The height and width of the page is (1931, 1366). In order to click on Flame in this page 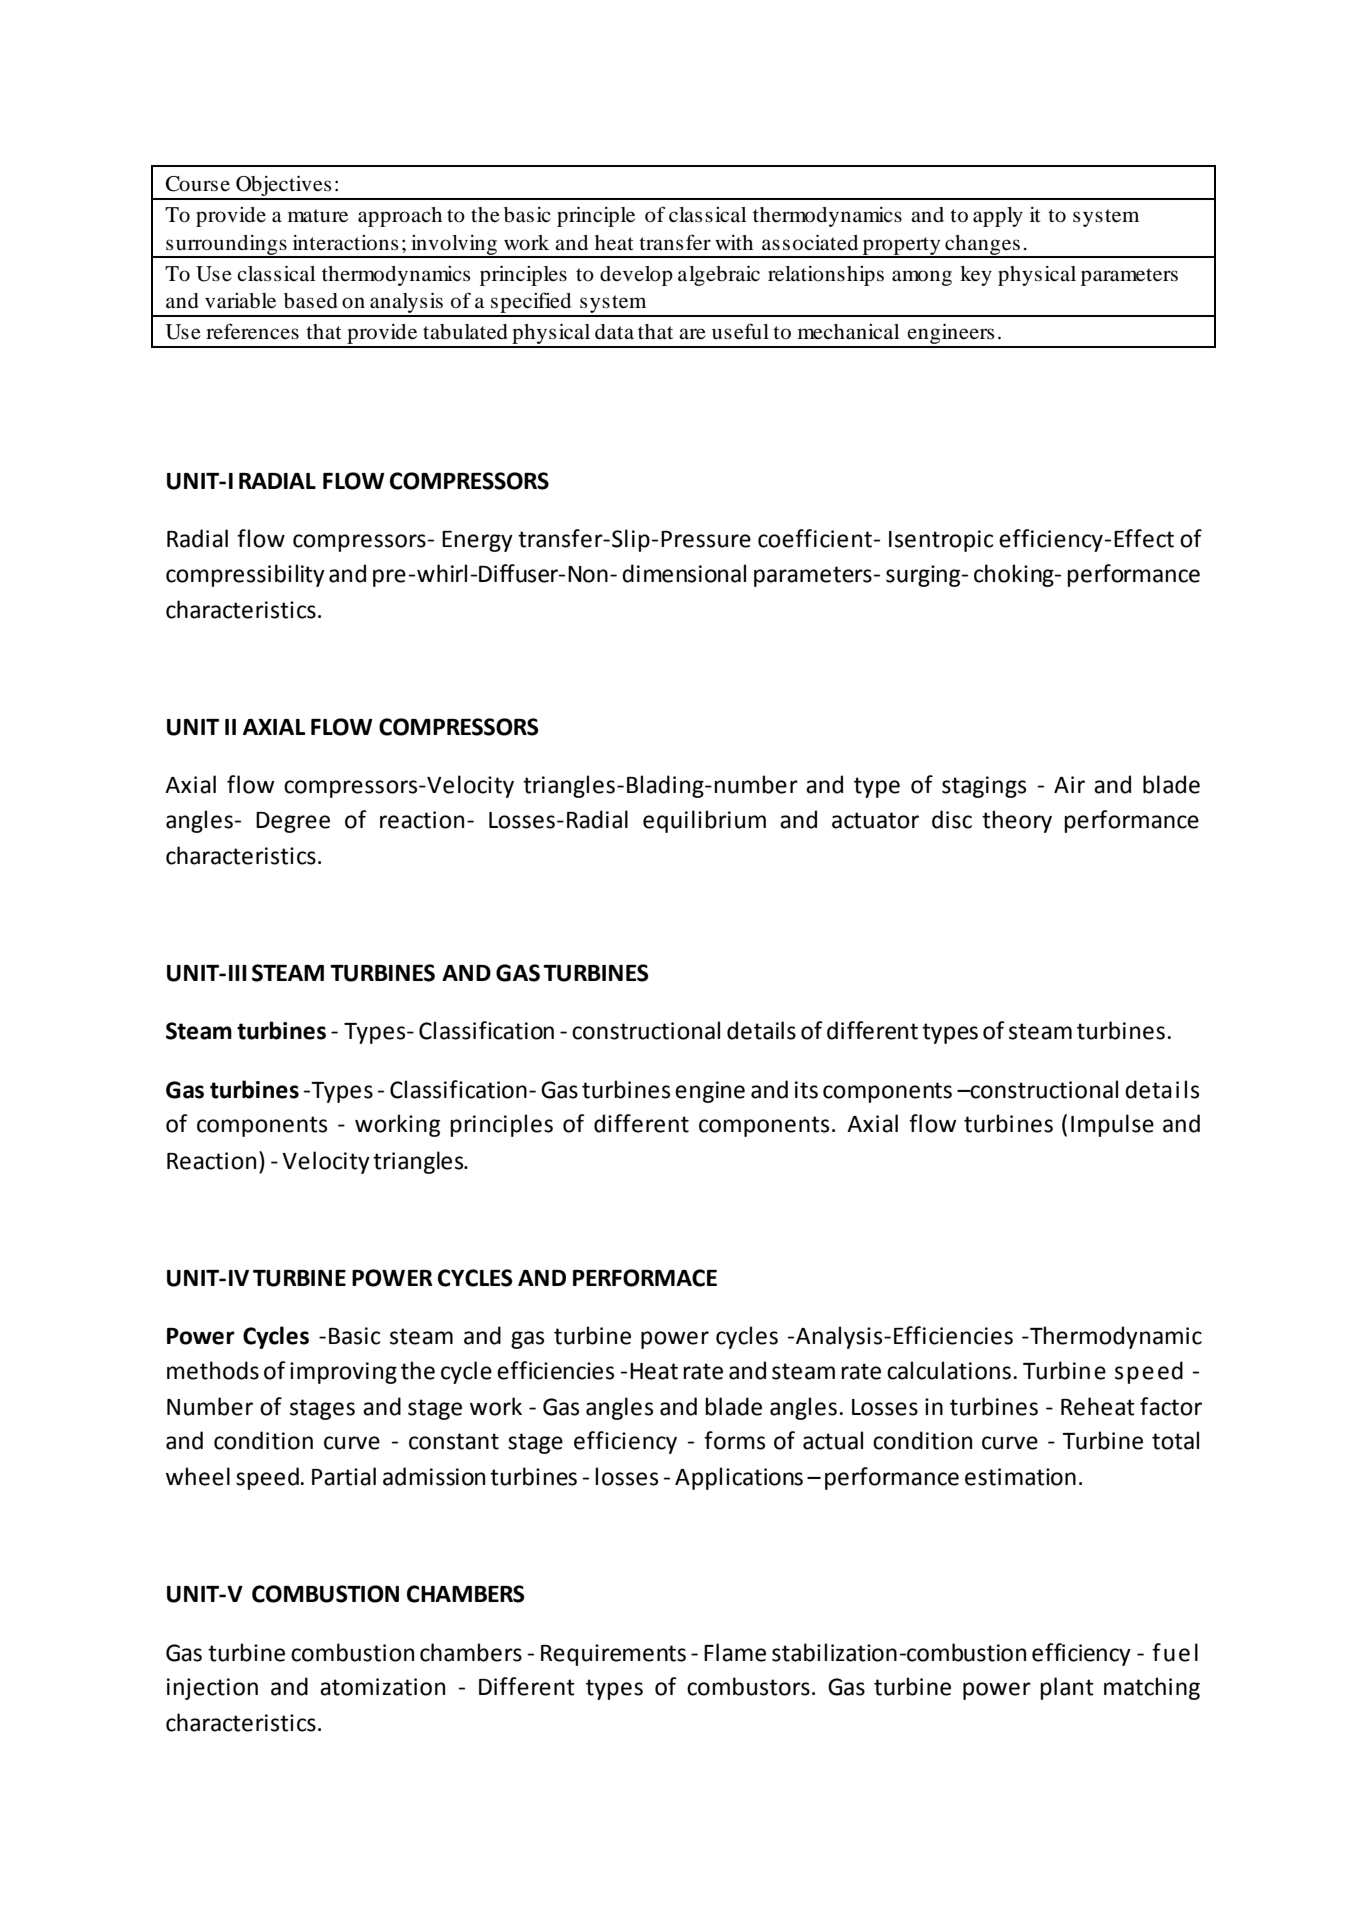, I will do `click(735, 1652)`.
